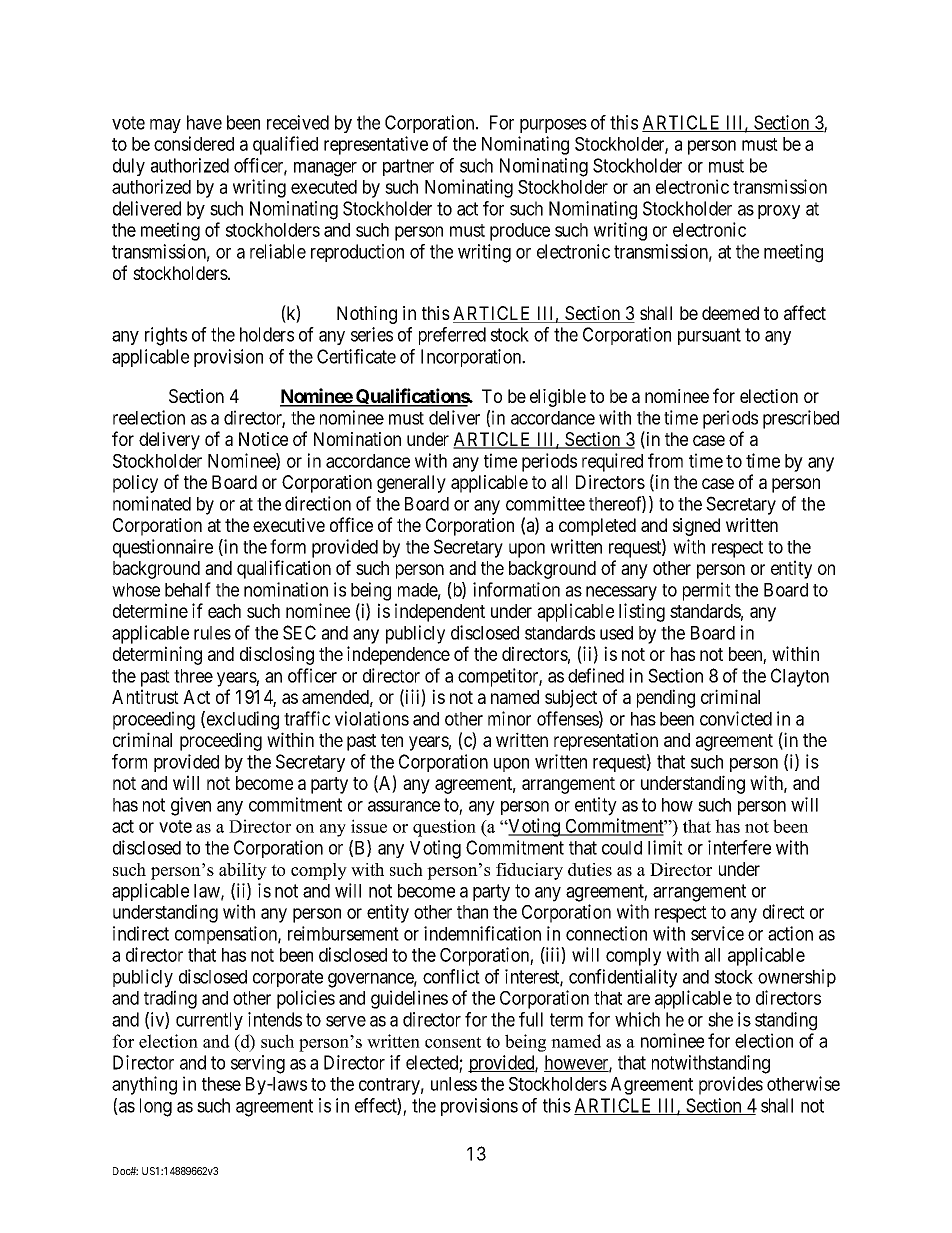 The height and width of the page is (1233, 952). What do you see at coordinates (191, 806) in the page?
I see `given` at bounding box center [191, 806].
